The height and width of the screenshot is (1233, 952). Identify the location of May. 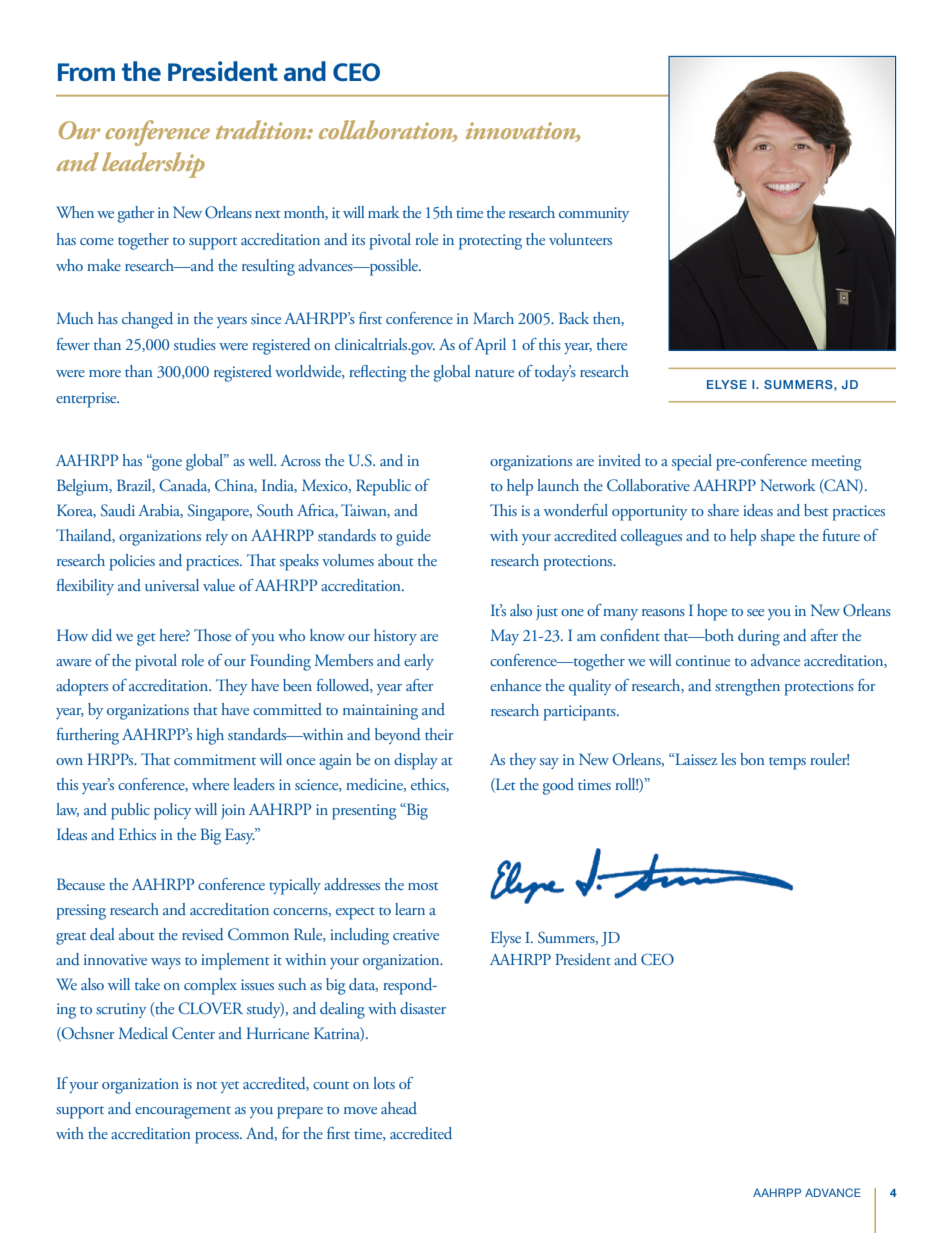
(505, 637).
